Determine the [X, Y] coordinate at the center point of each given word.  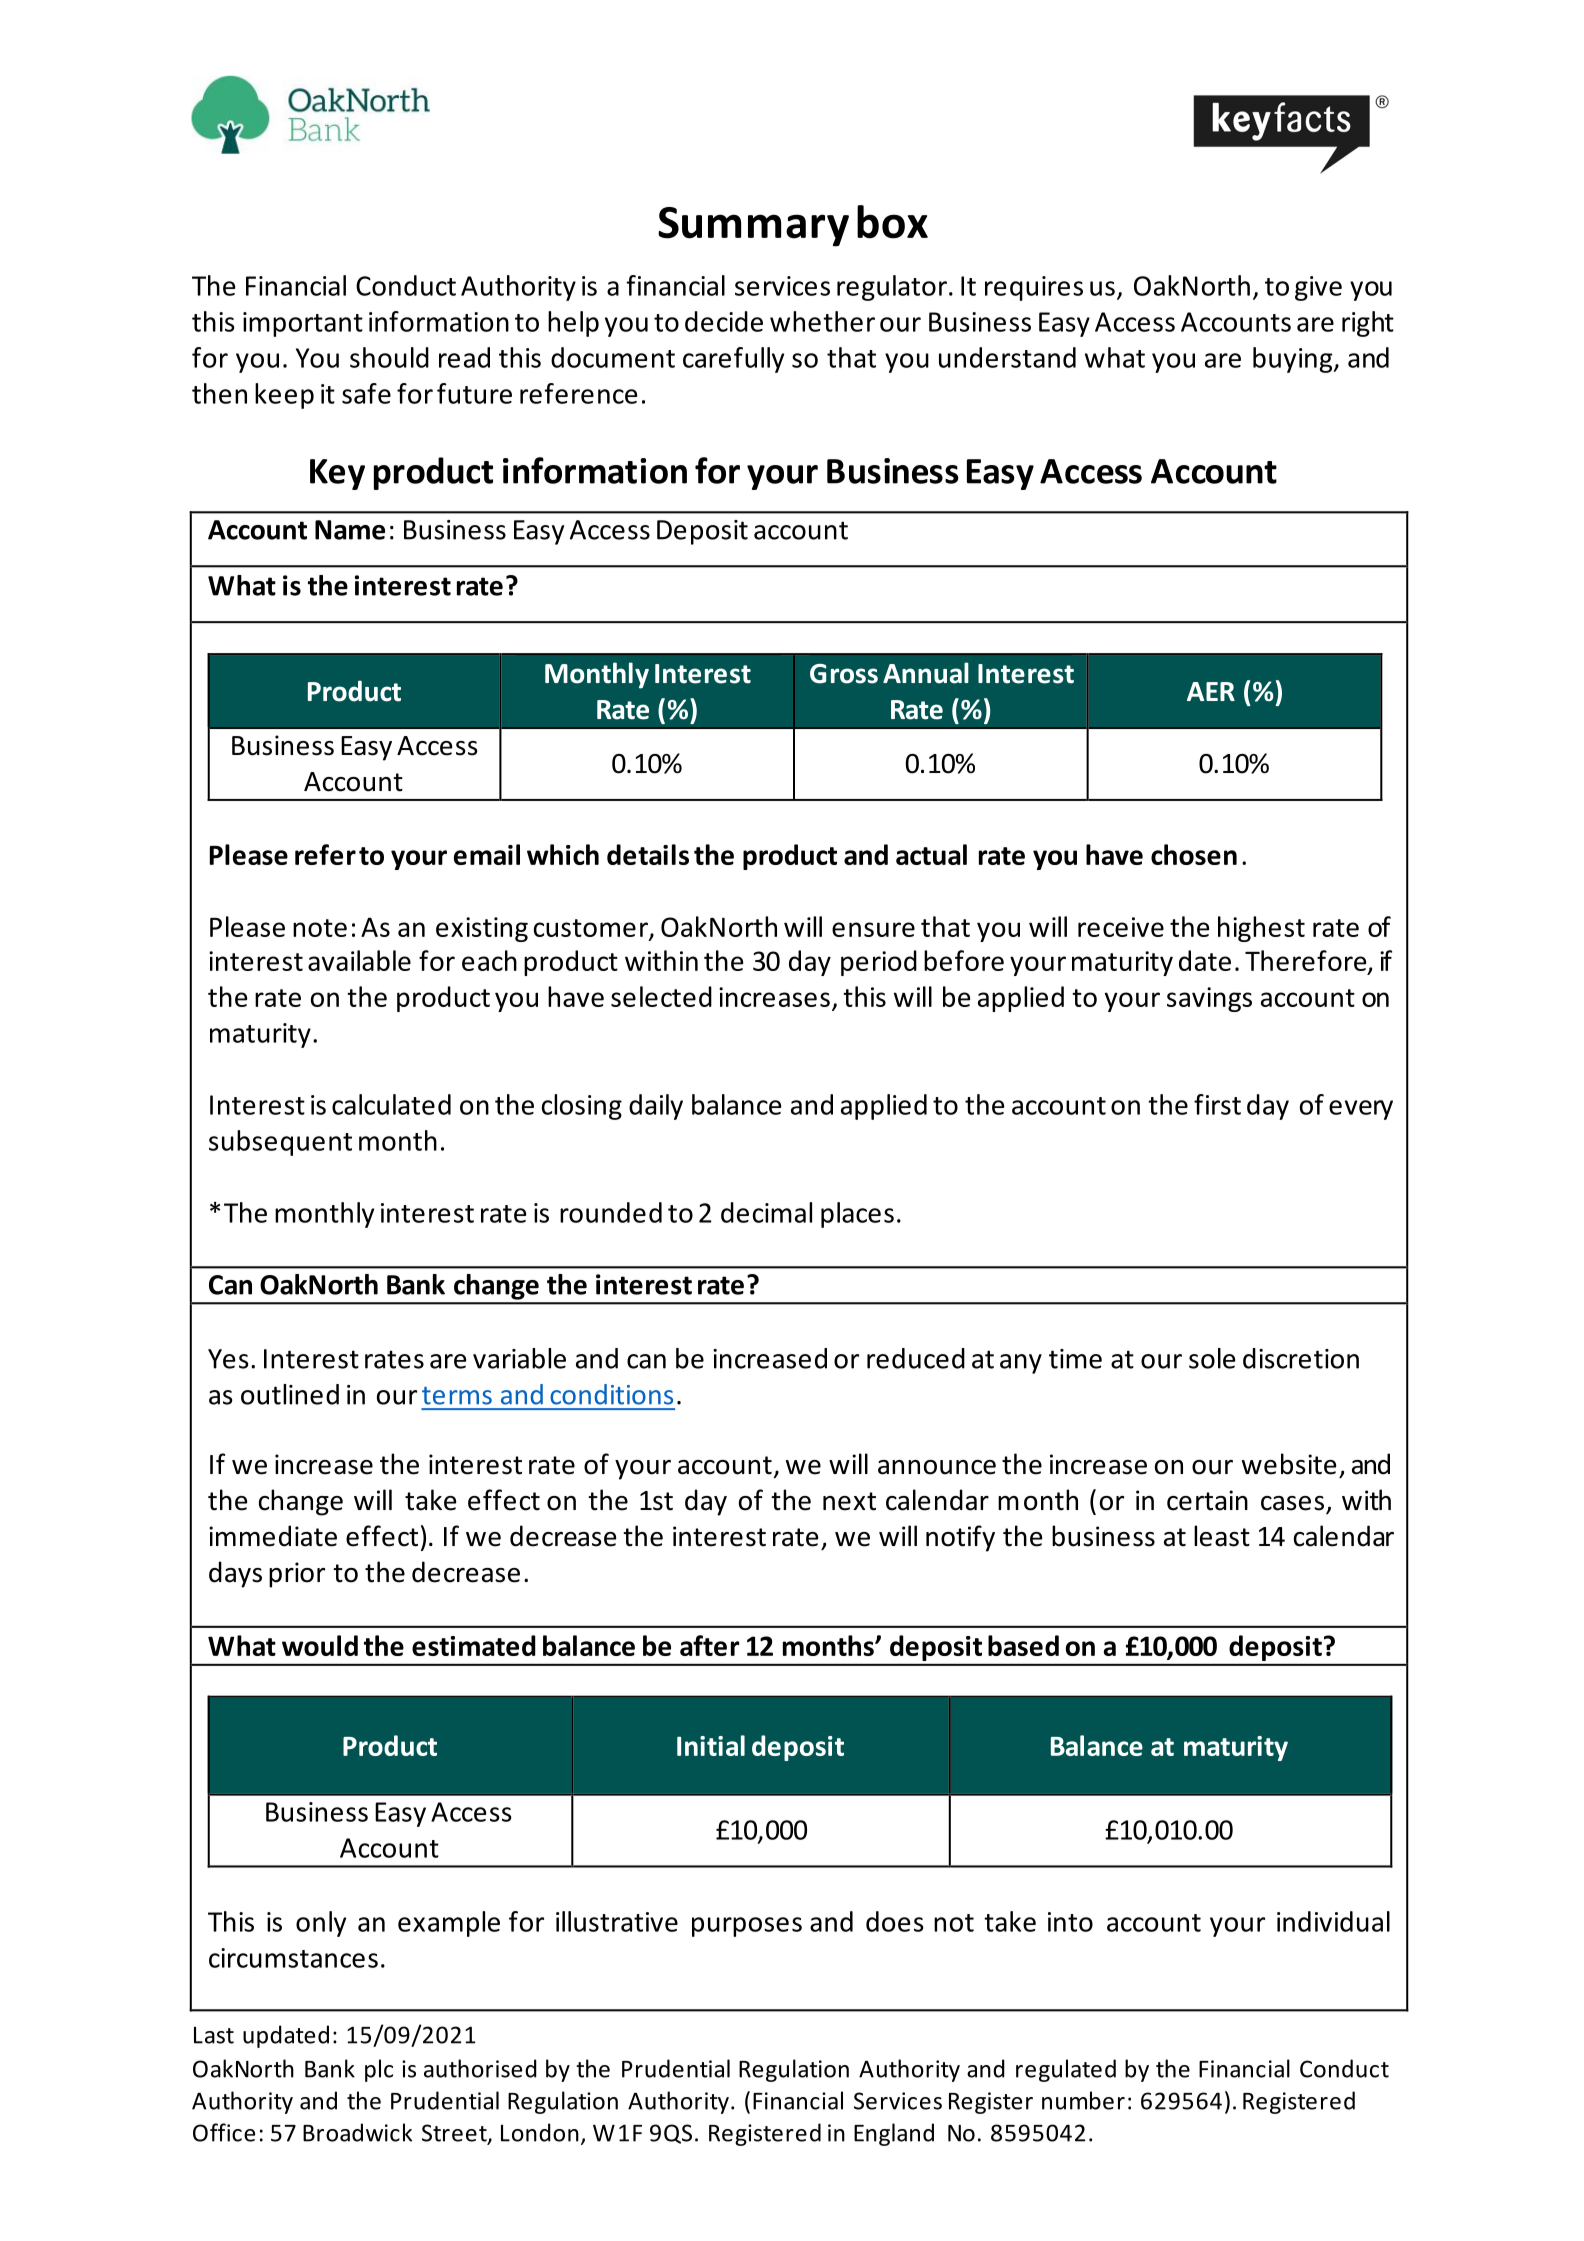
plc [379, 2070]
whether [822, 321]
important [303, 324]
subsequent [280, 1143]
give [1318, 288]
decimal [766, 1212]
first [1217, 1104]
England [894, 2134]
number [1083, 2100]
